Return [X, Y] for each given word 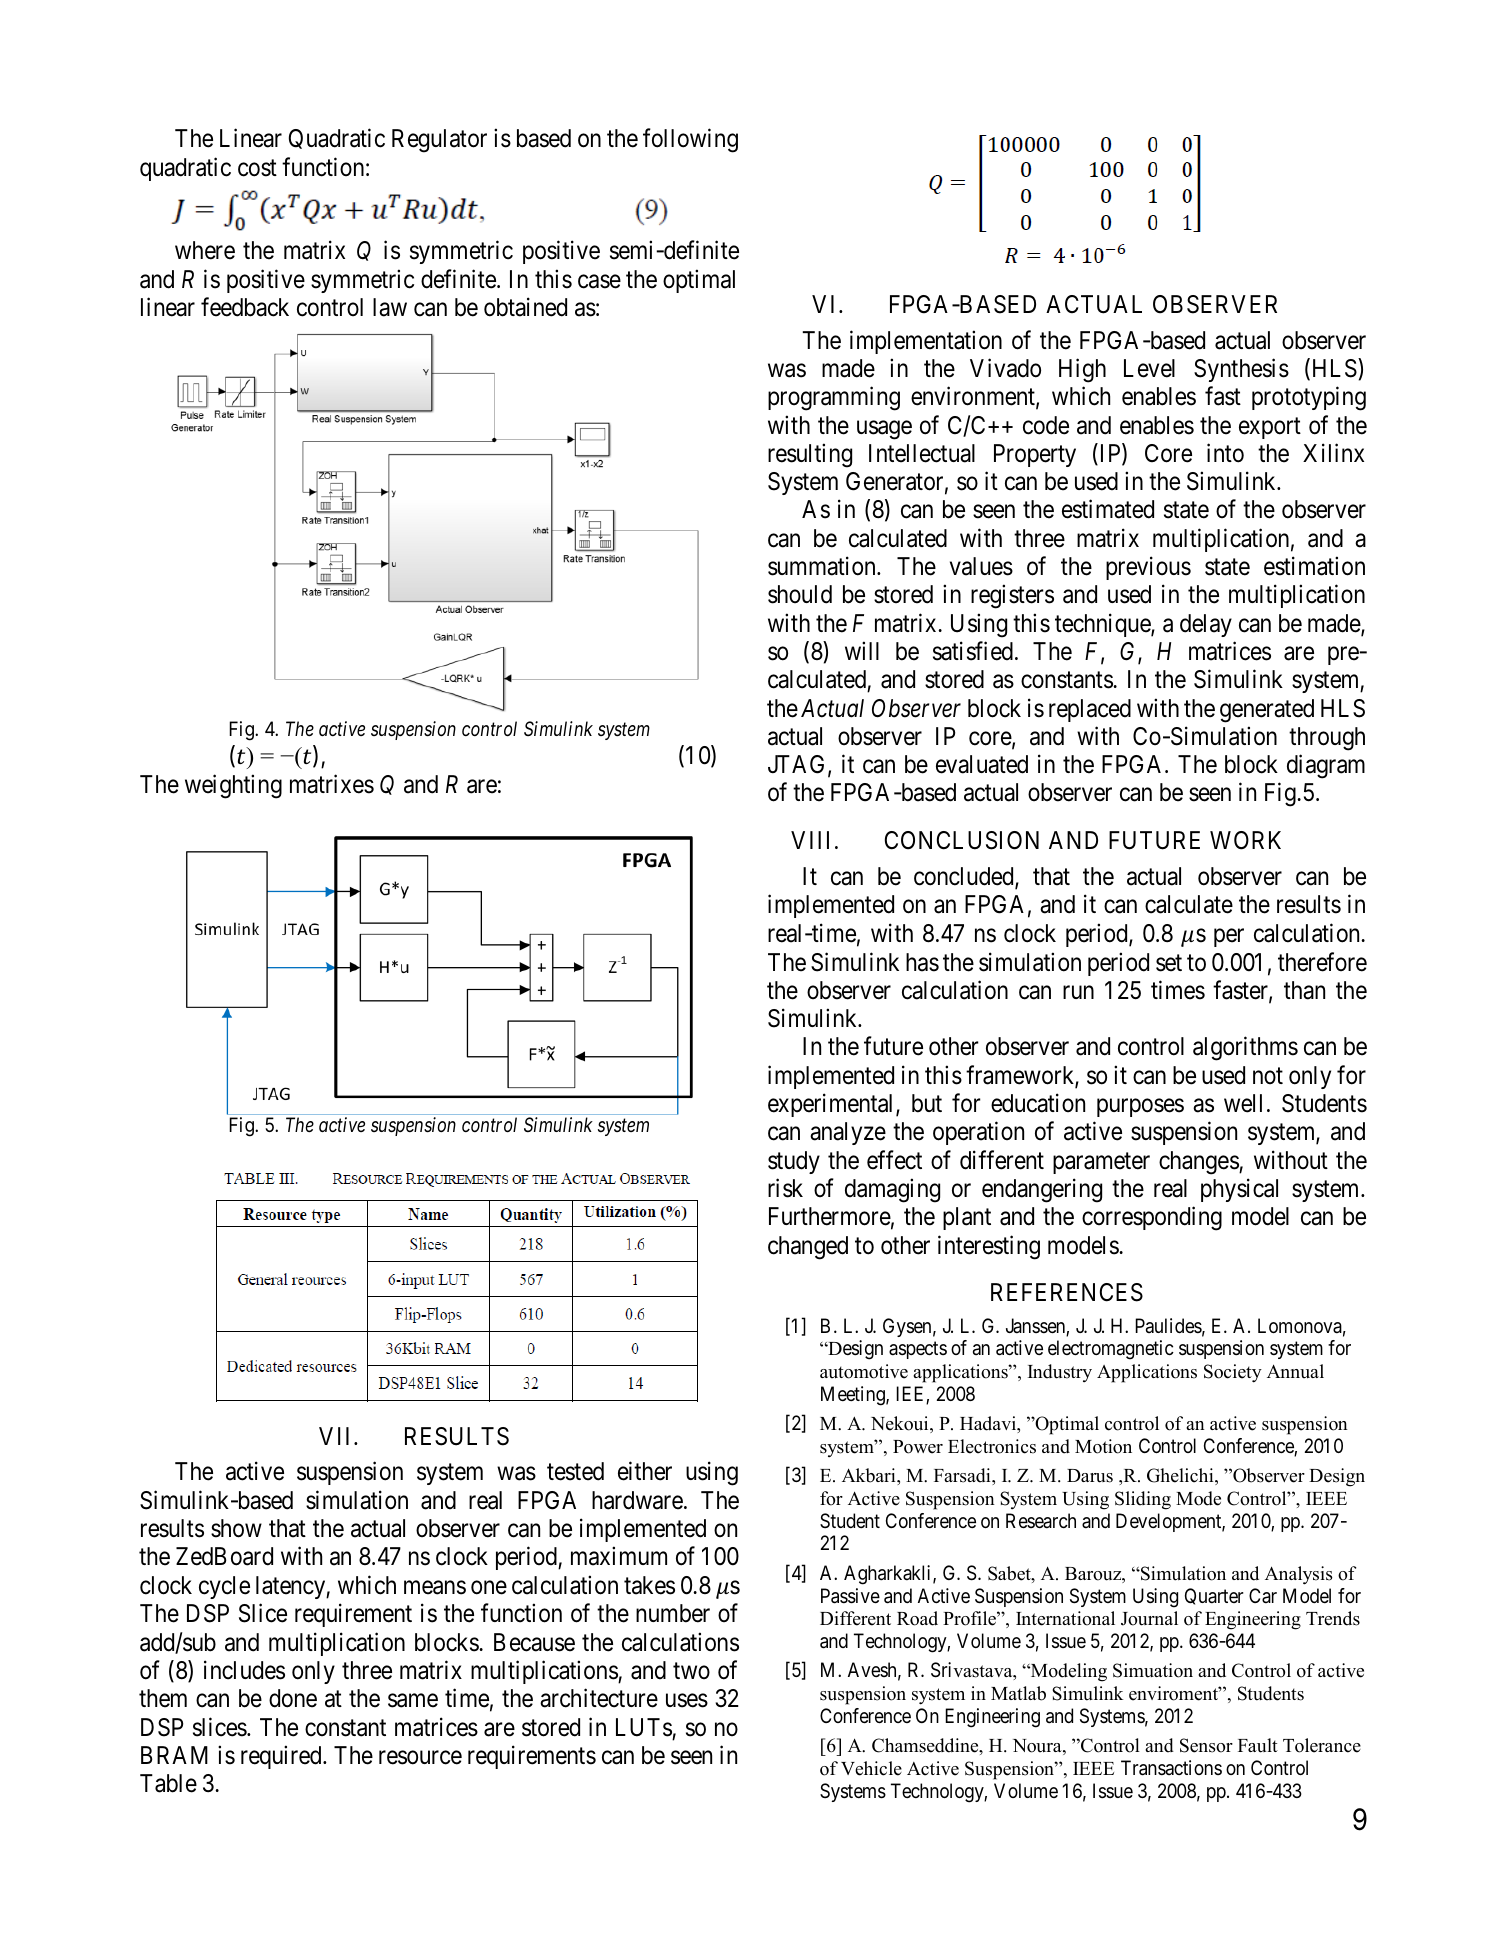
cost [257, 168]
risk [785, 1188]
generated [1267, 711]
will [862, 650]
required [282, 1757]
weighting [233, 786]
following [690, 141]
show [236, 1528]
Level [1149, 368]
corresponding [1152, 1218]
